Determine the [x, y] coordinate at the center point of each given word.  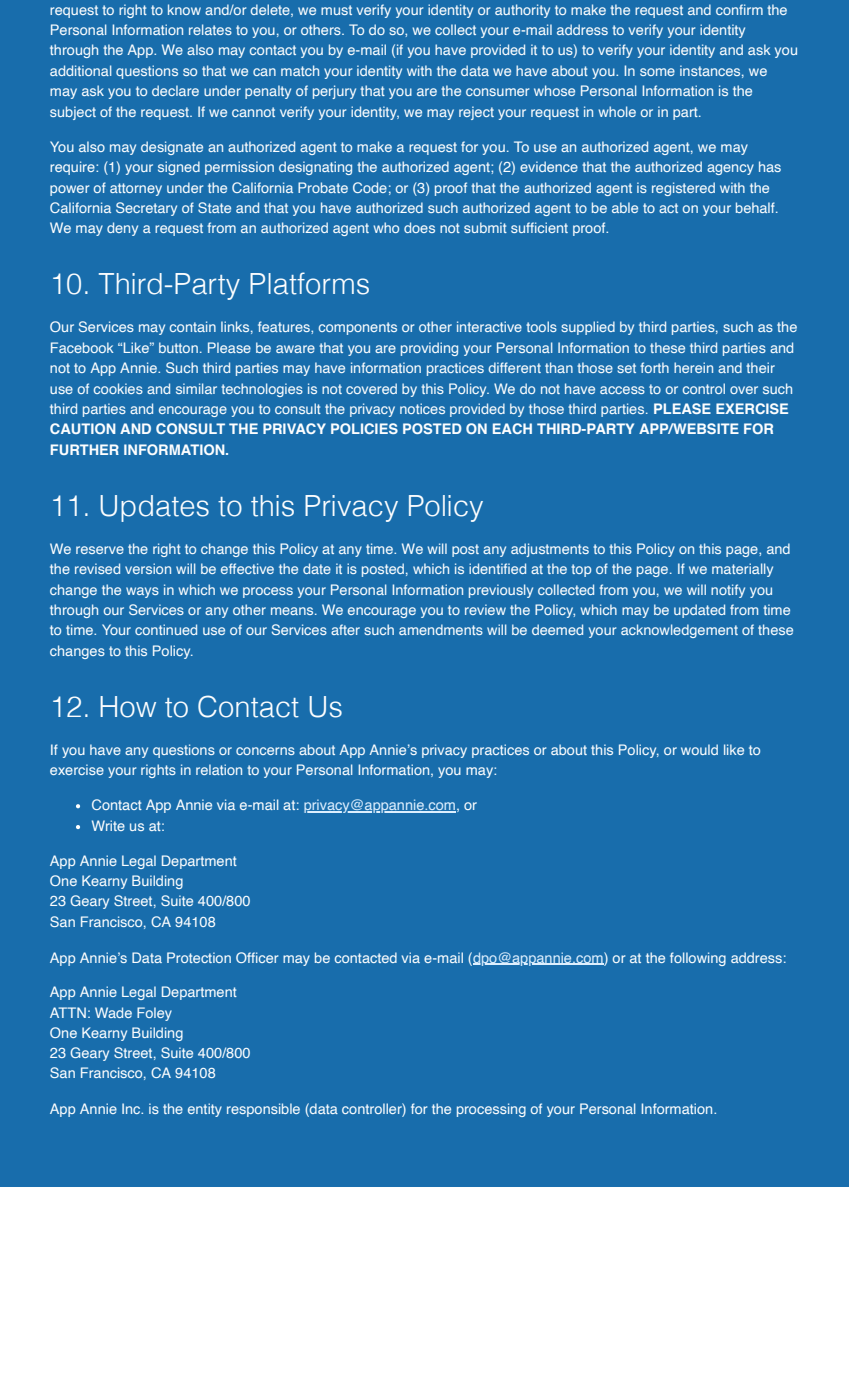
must [336, 10]
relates [210, 29]
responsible [263, 1110]
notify [728, 591]
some [657, 72]
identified [497, 568]
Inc [132, 1108]
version [148, 568]
